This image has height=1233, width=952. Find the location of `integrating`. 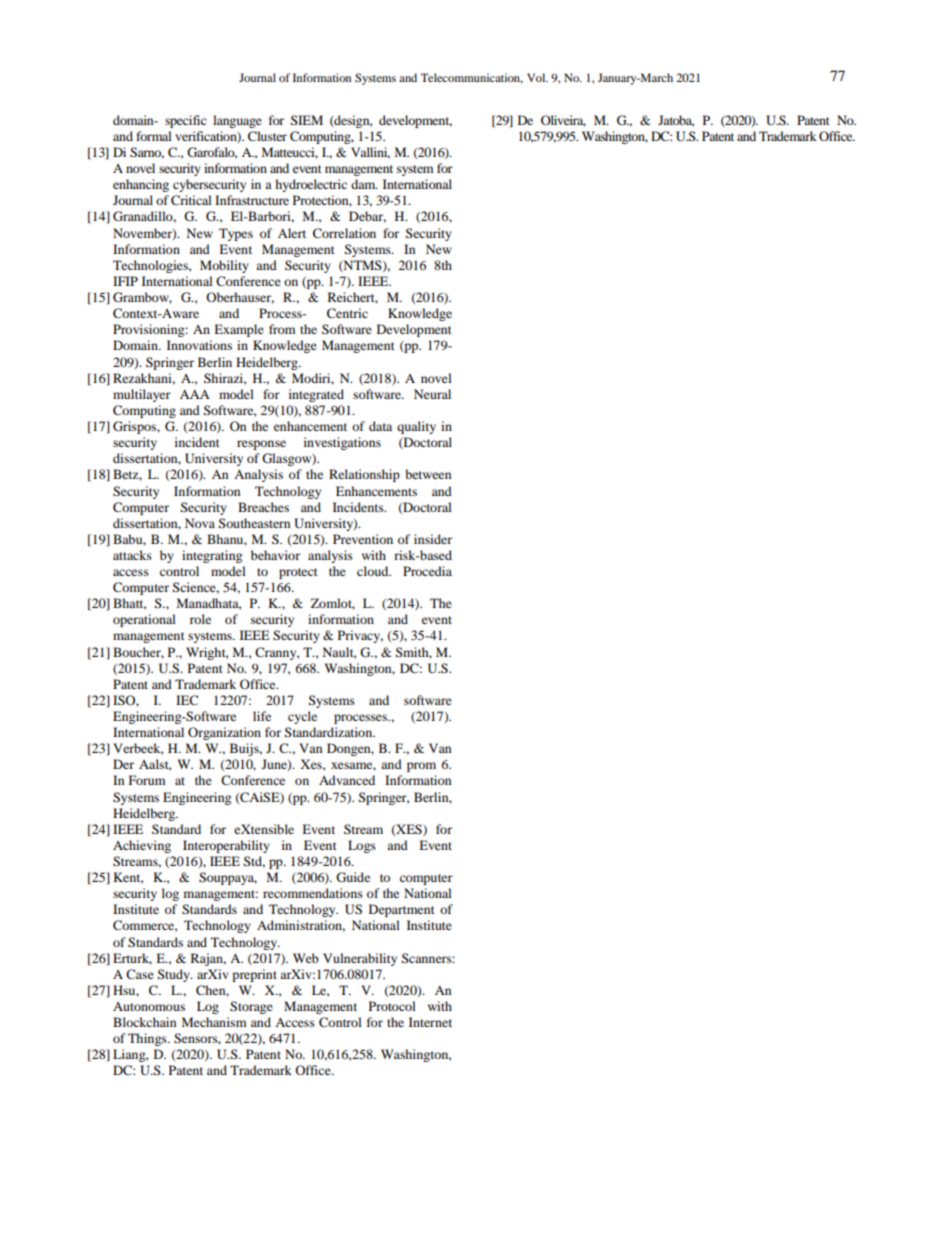

integrating is located at coordinates (212, 556).
